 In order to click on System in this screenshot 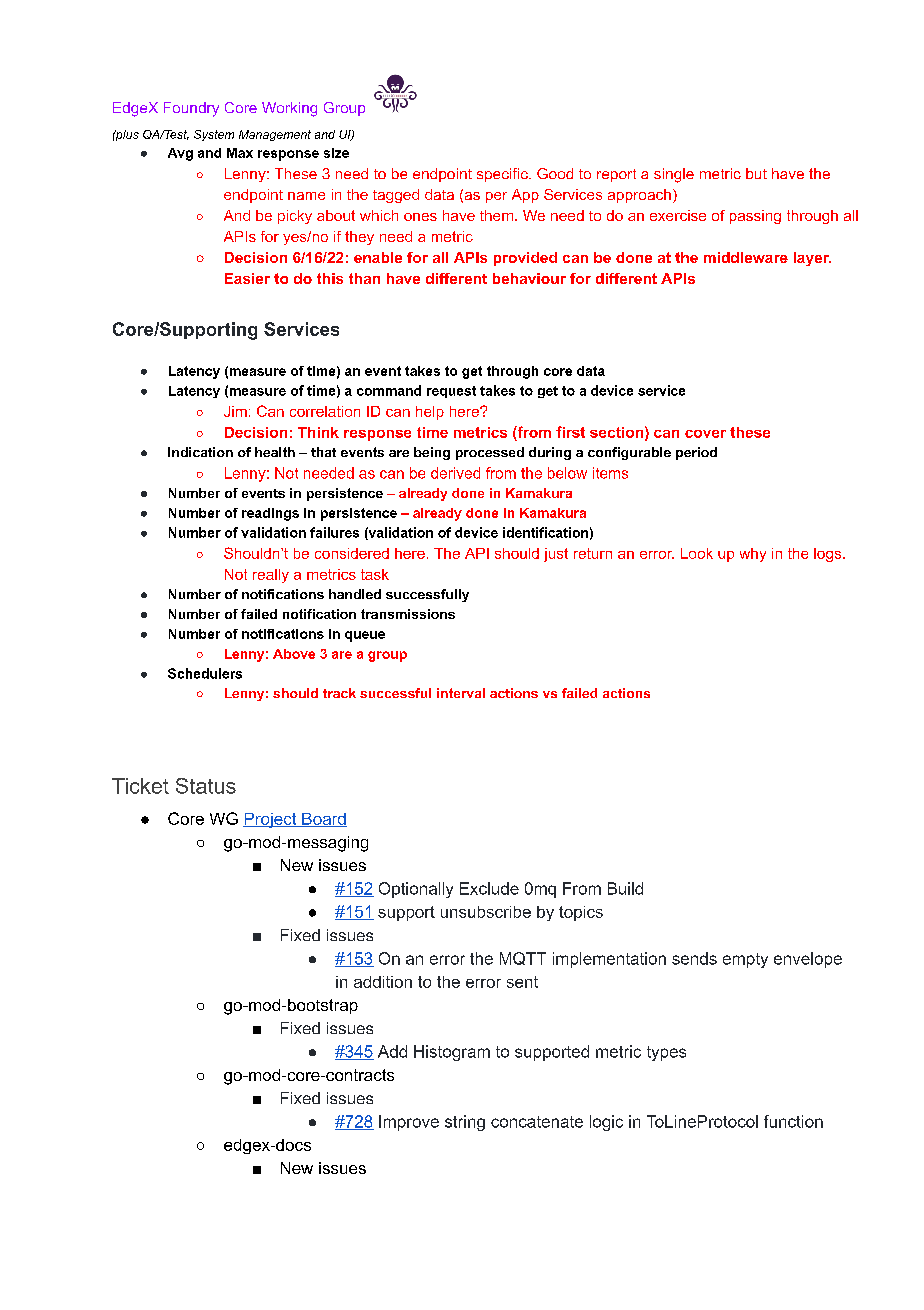, I will do `click(214, 135)`.
